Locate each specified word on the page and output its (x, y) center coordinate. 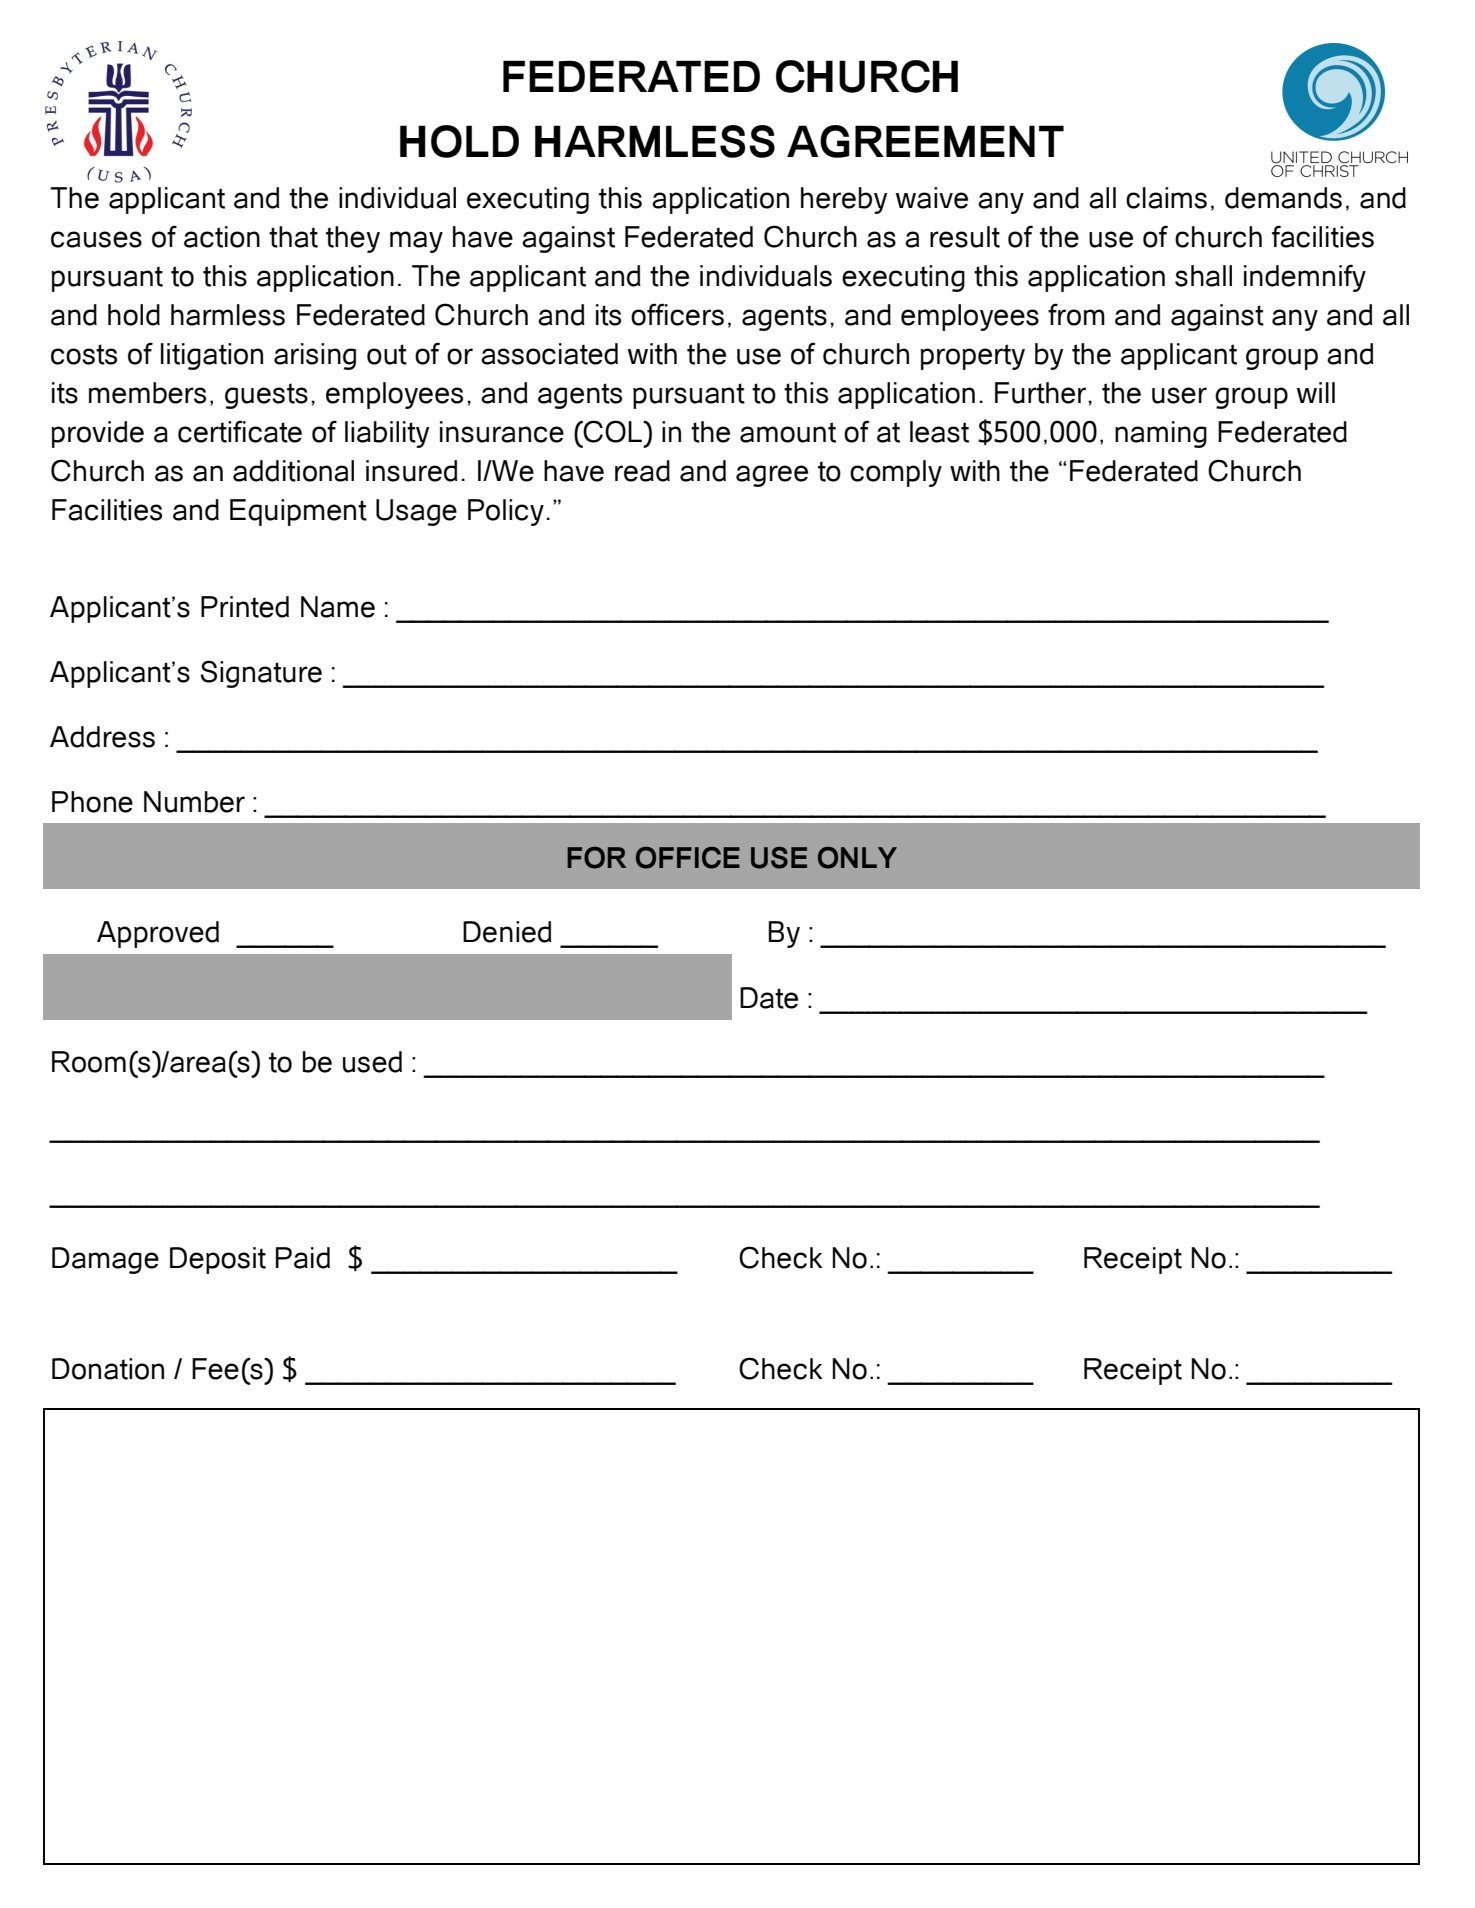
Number (194, 802)
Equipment (298, 512)
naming (1161, 434)
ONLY (857, 858)
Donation (108, 1369)
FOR (596, 858)
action (222, 237)
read (642, 471)
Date (769, 998)
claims (1166, 198)
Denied (507, 932)
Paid (303, 1258)
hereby (844, 200)
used (372, 1062)
